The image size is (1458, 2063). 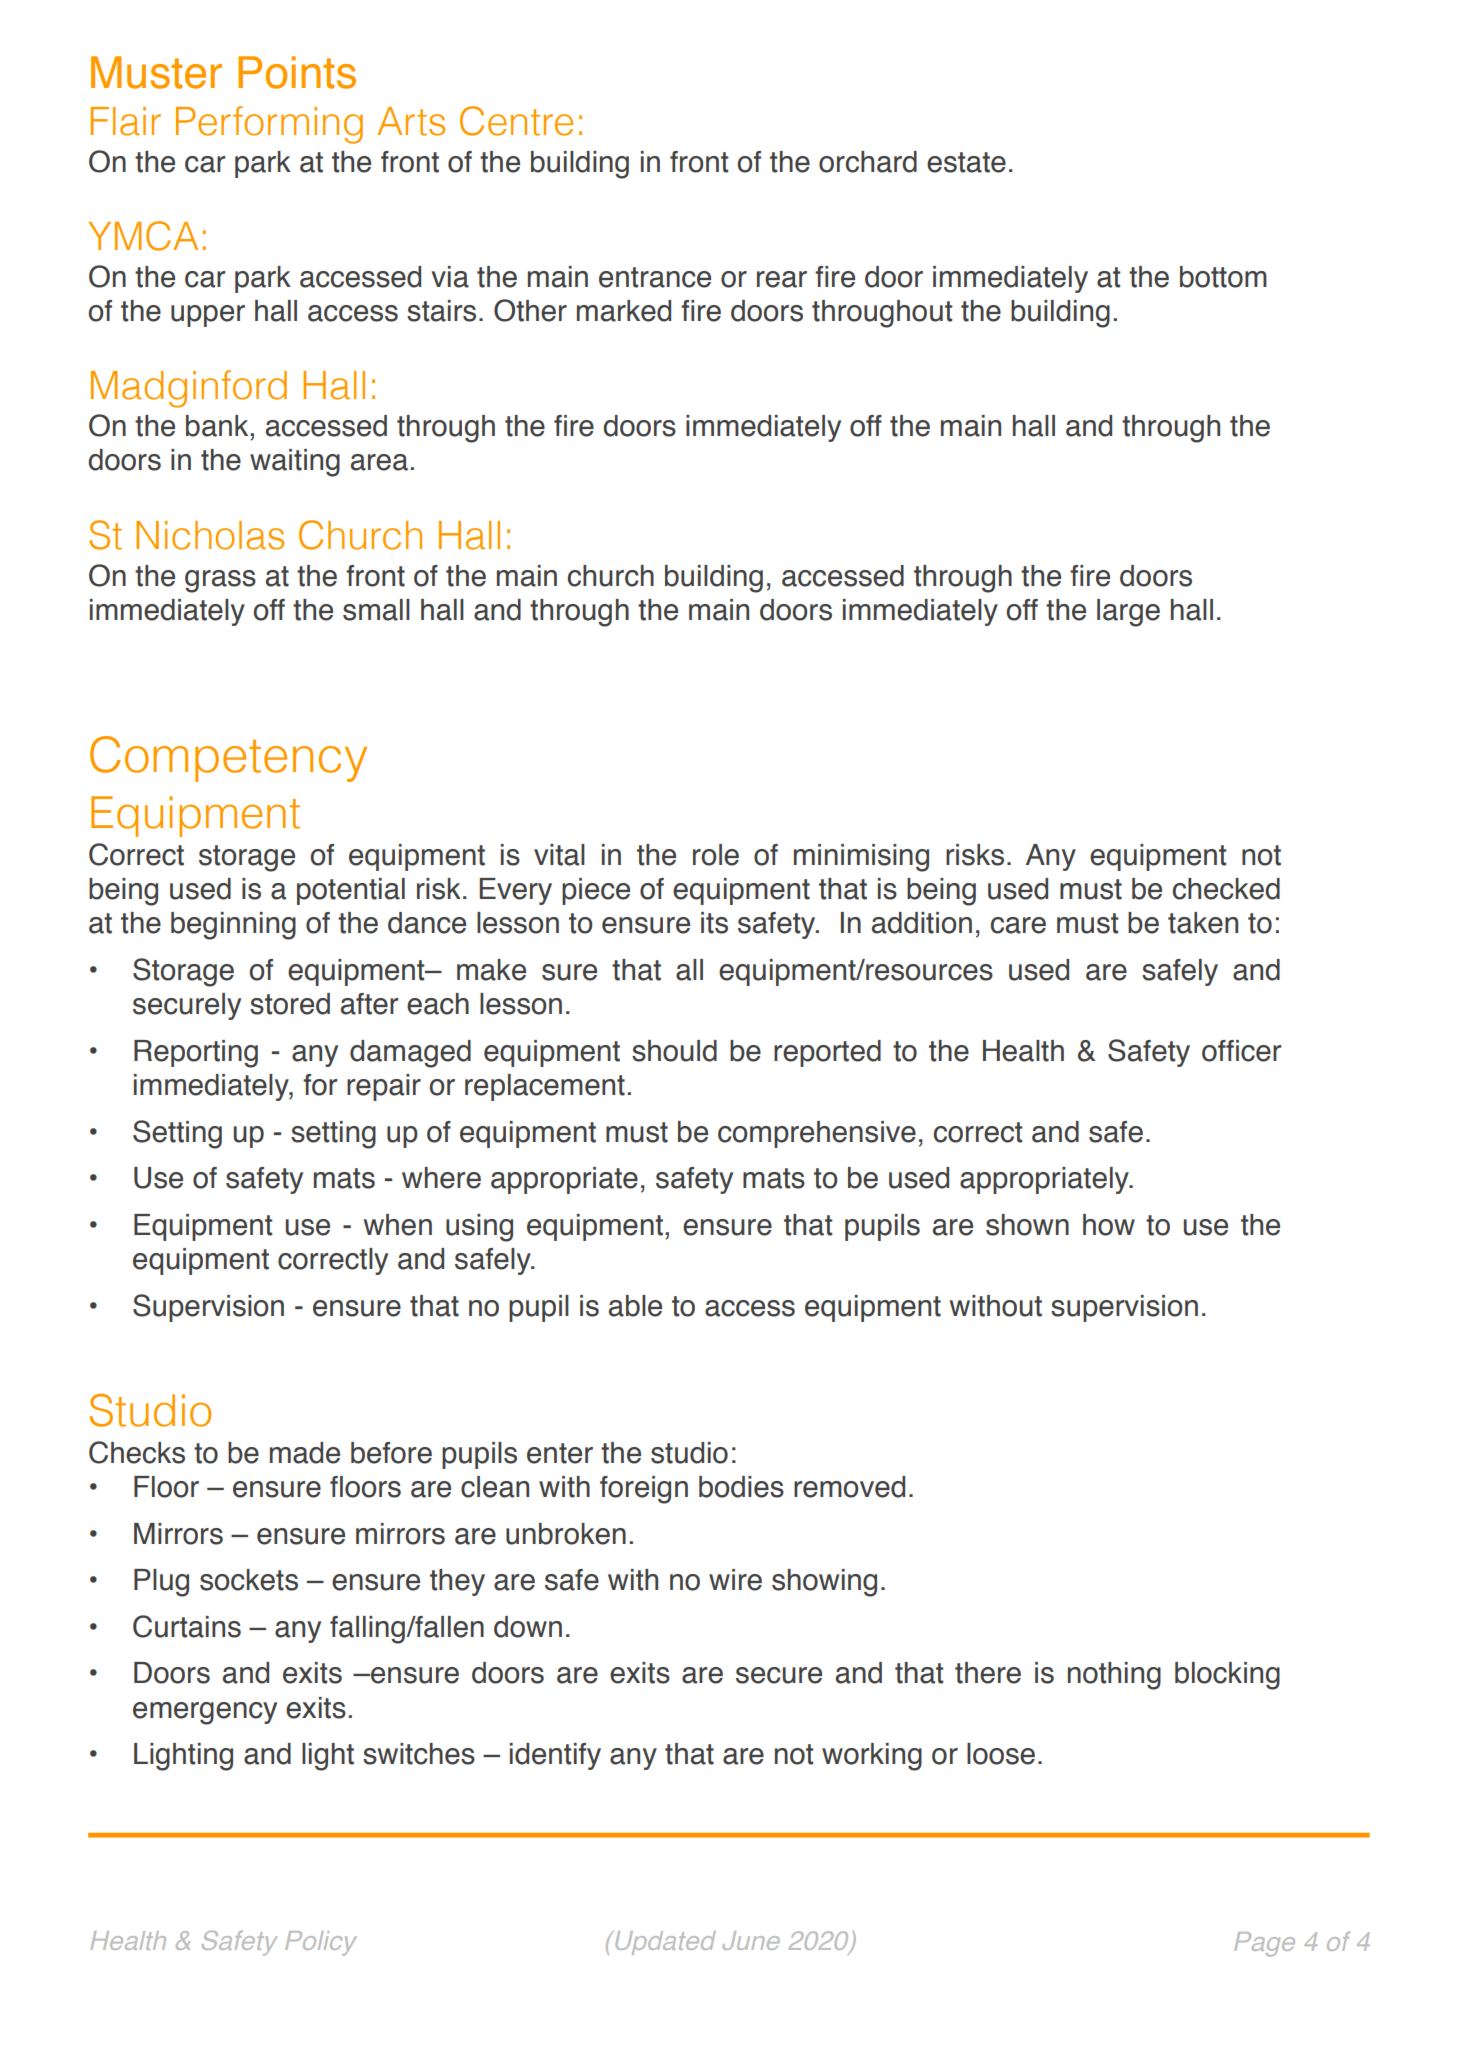 I want to click on Policy, so click(x=321, y=1943).
